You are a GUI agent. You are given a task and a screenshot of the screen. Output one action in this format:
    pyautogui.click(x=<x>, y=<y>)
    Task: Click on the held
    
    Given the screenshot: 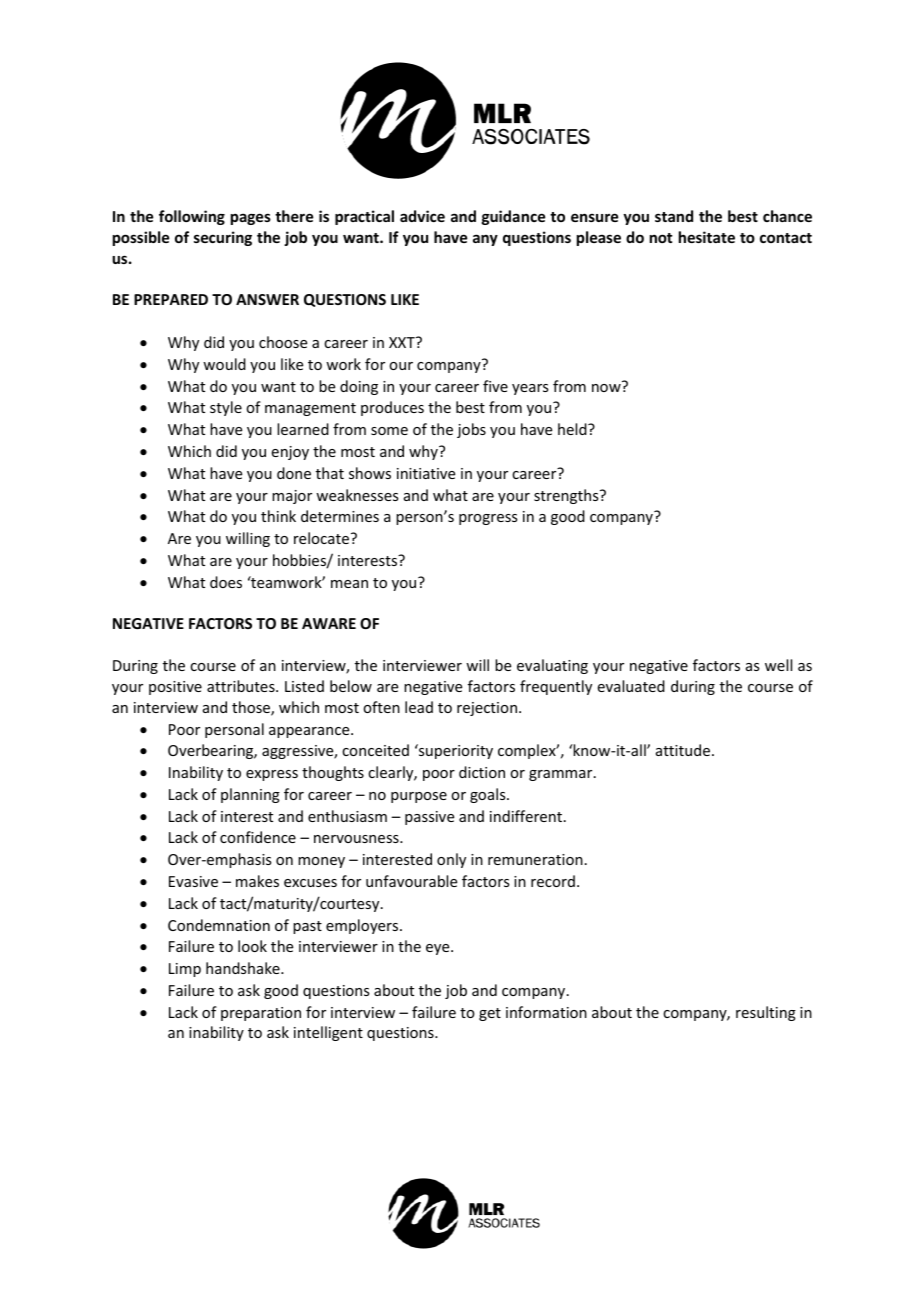 What is the action you would take?
    pyautogui.click(x=573, y=429)
